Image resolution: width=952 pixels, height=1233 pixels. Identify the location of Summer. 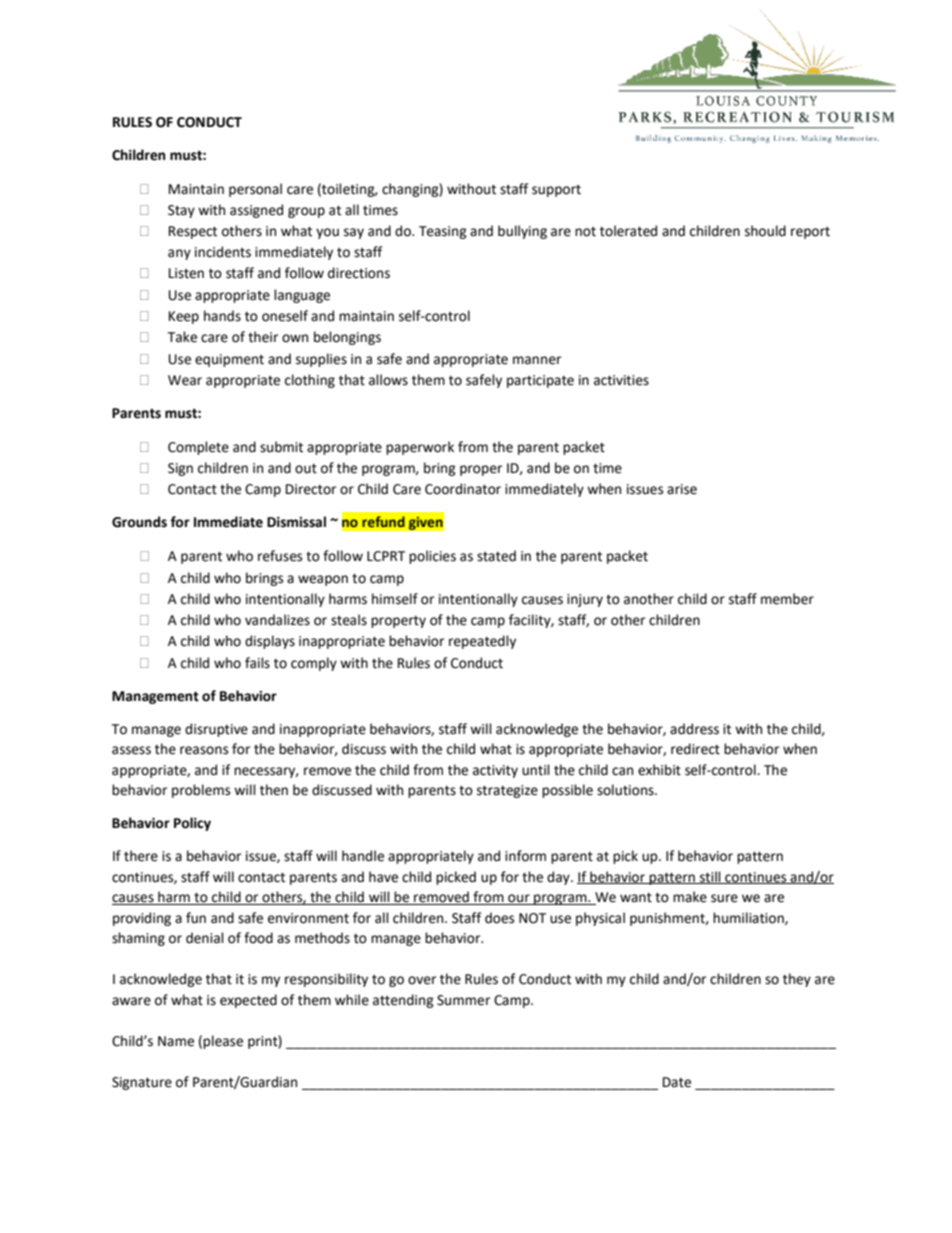
(463, 1000).
